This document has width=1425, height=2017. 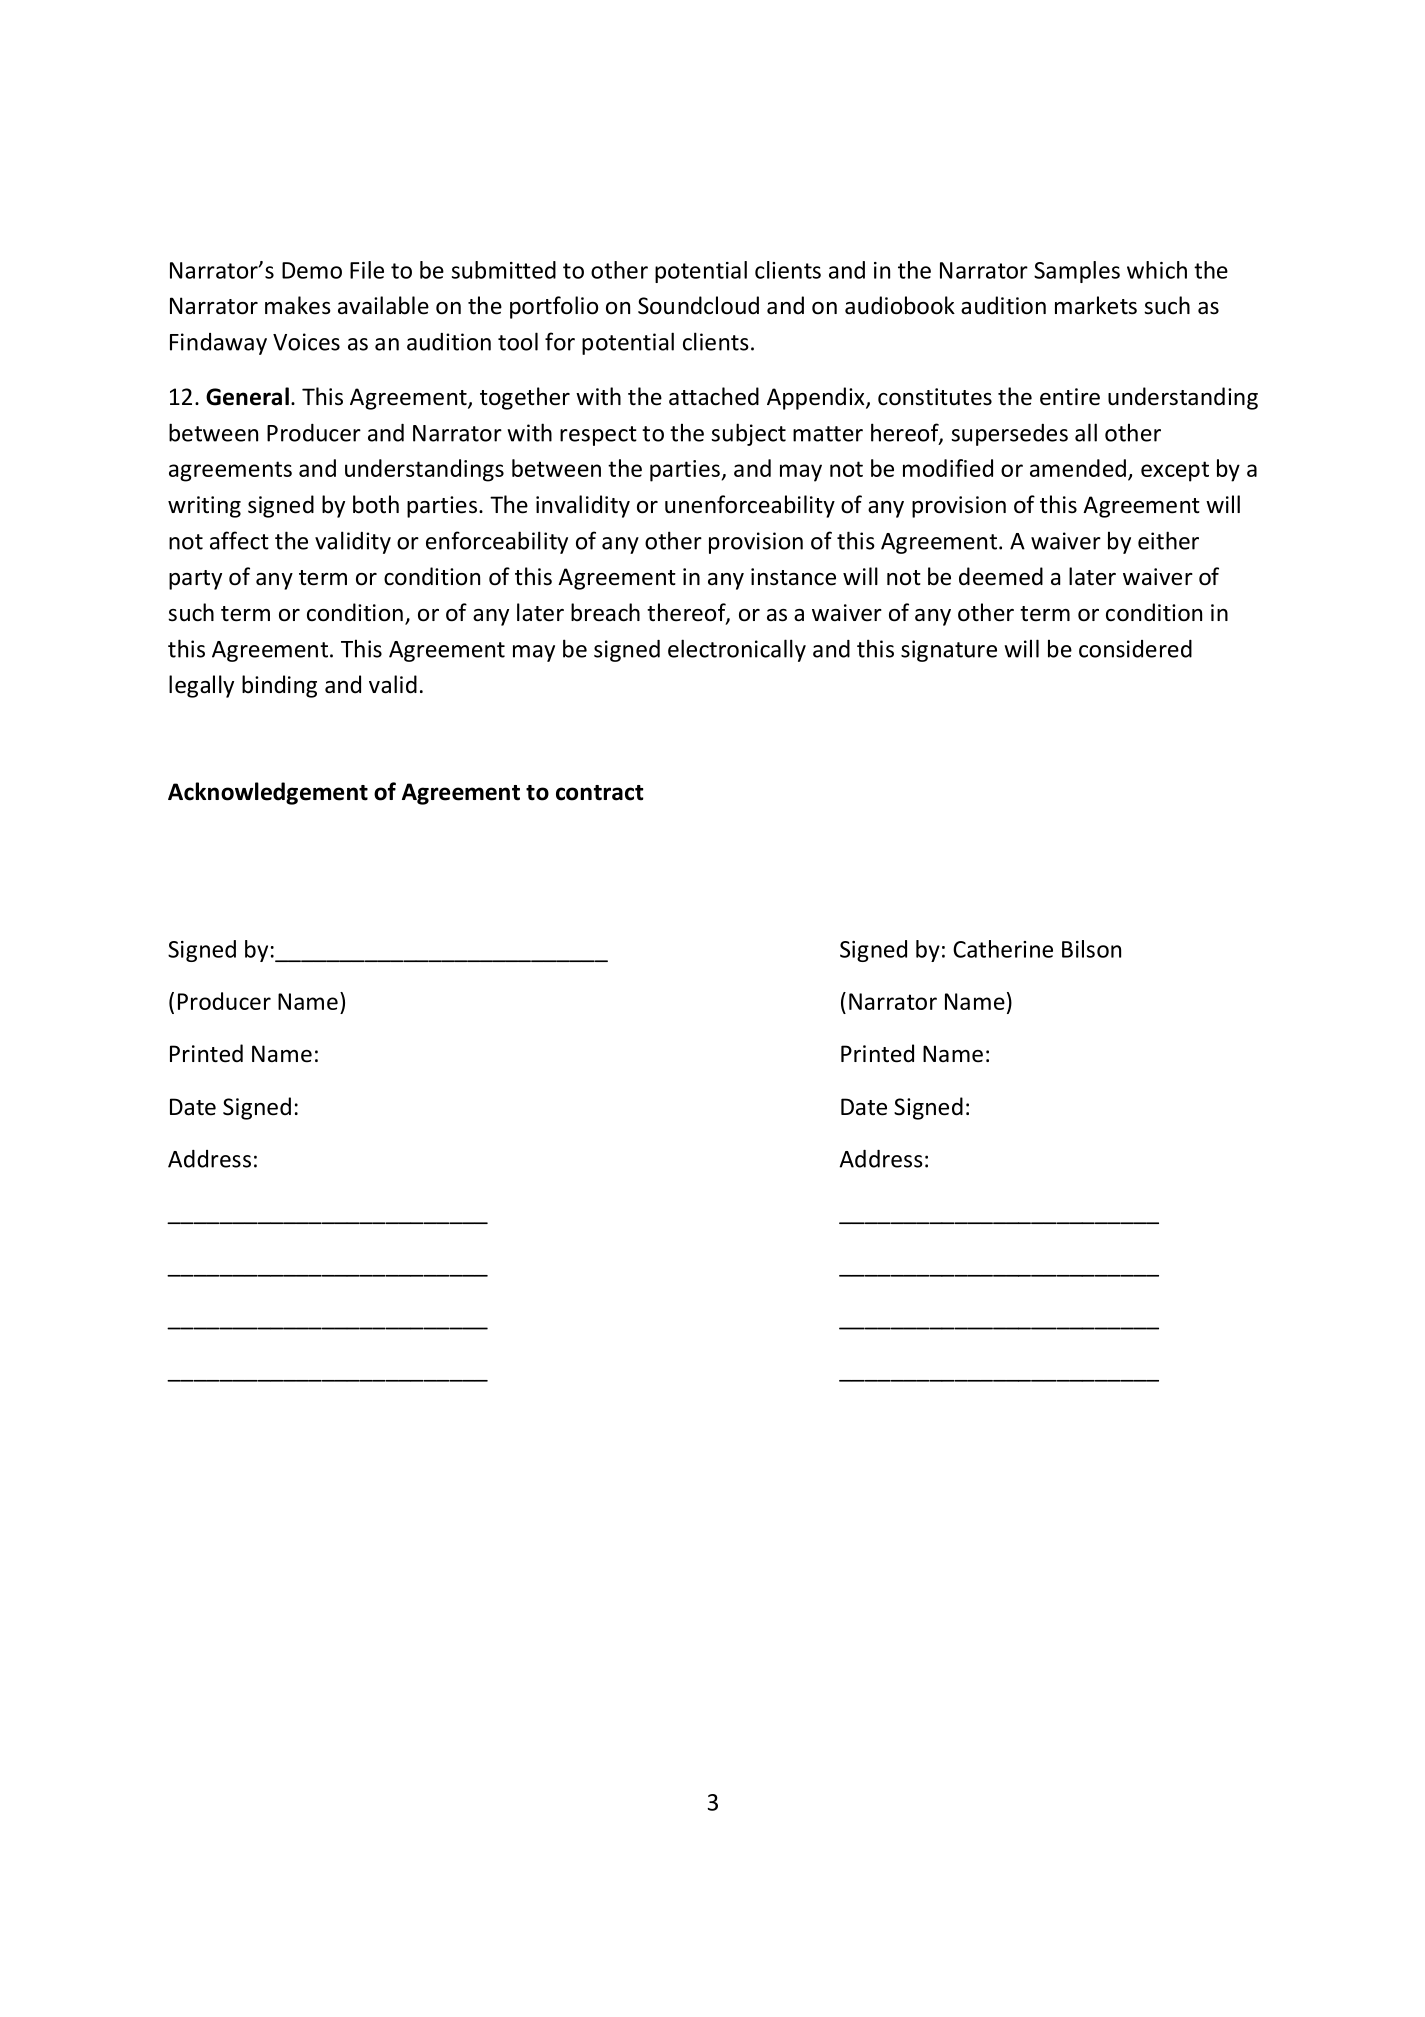 What do you see at coordinates (698, 305) in the document?
I see `Soundcloud` at bounding box center [698, 305].
